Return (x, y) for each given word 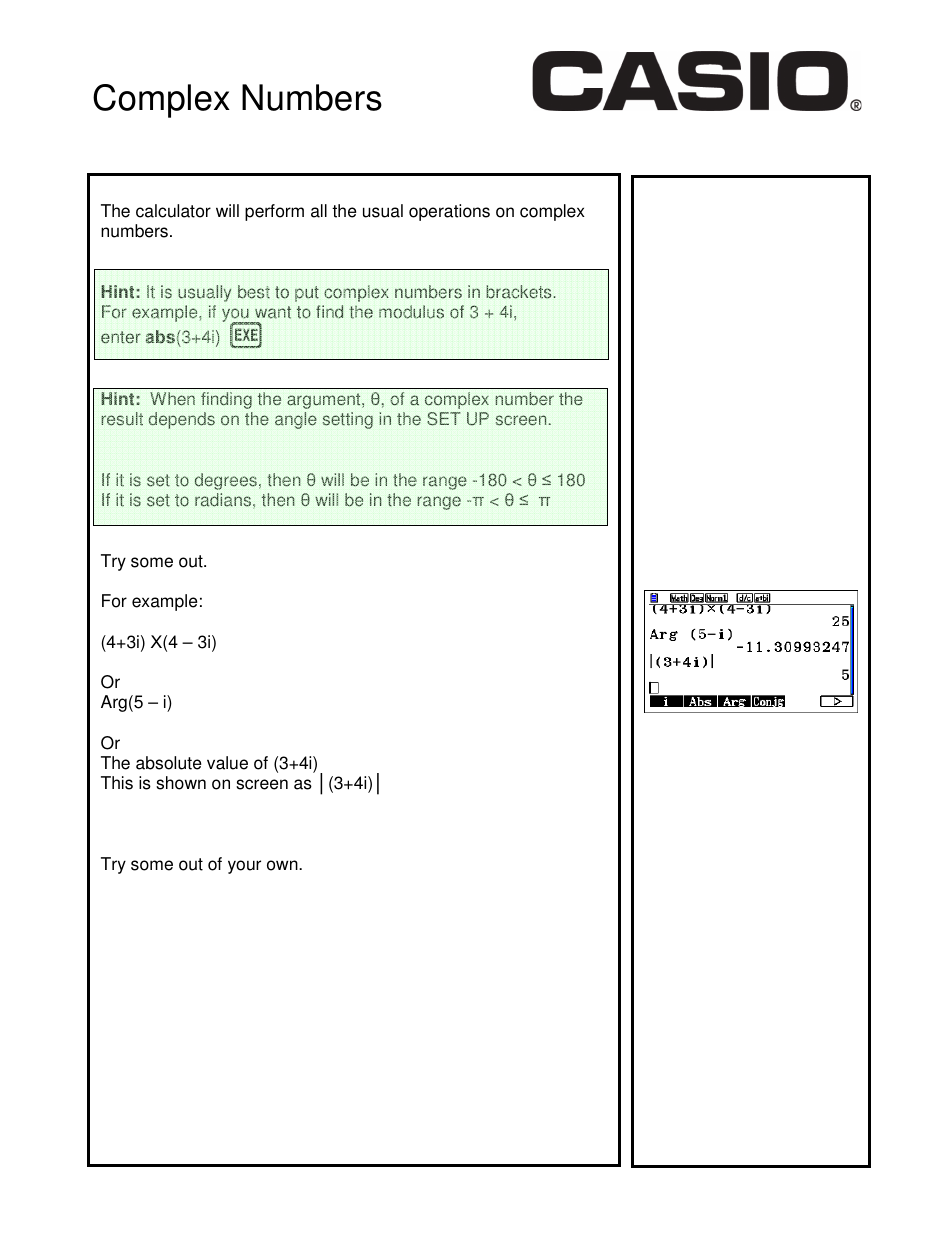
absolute (168, 763)
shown (181, 783)
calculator (173, 211)
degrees (226, 481)
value (227, 763)
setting (348, 420)
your (244, 867)
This (117, 783)
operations (449, 212)
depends (182, 420)
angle (296, 420)
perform (274, 212)
